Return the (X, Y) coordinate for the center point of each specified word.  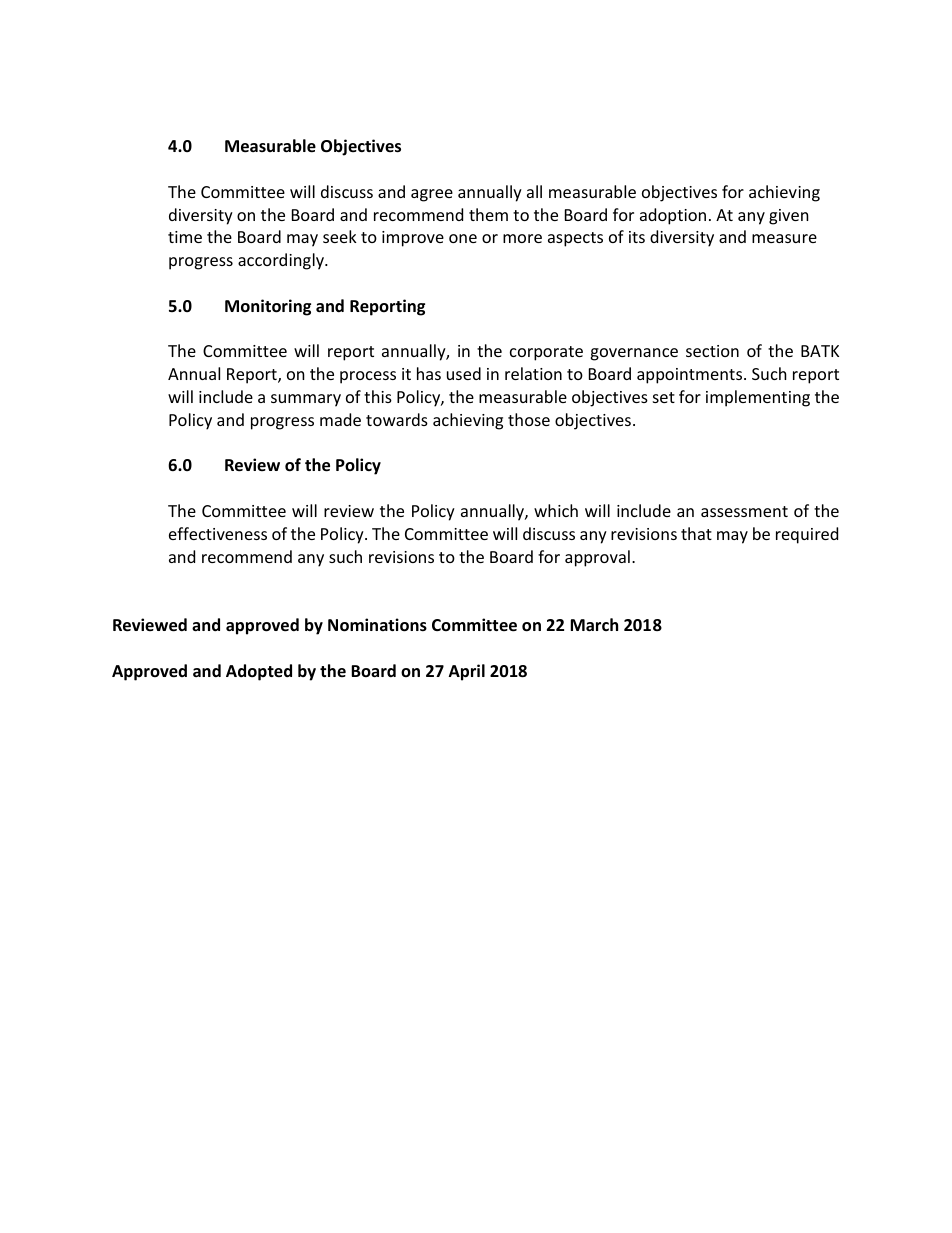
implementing (758, 398)
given (789, 217)
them (488, 214)
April (467, 672)
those (529, 419)
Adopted (259, 672)
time (185, 237)
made (340, 419)
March (594, 624)
